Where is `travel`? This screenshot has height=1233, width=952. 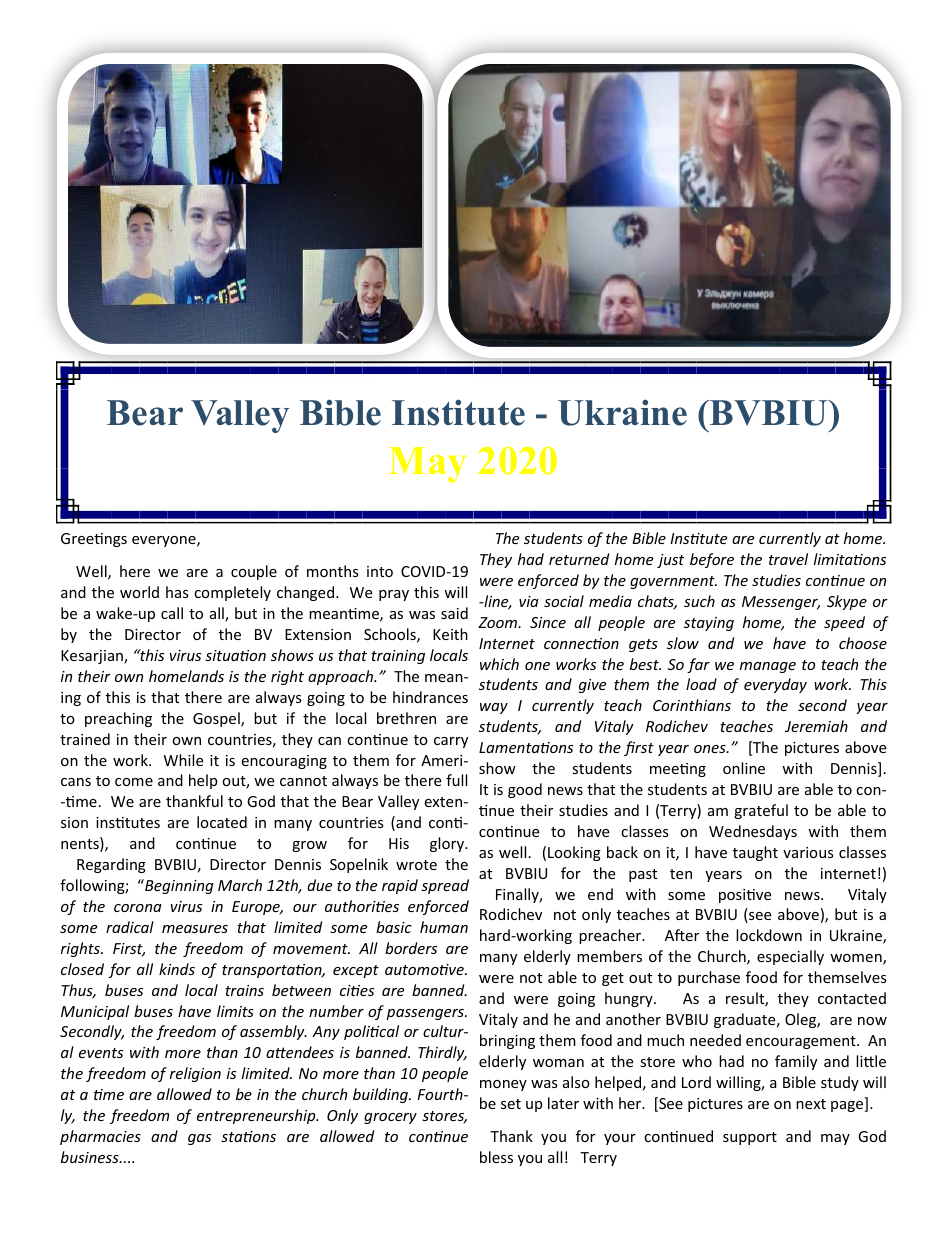
travel is located at coordinates (788, 559).
